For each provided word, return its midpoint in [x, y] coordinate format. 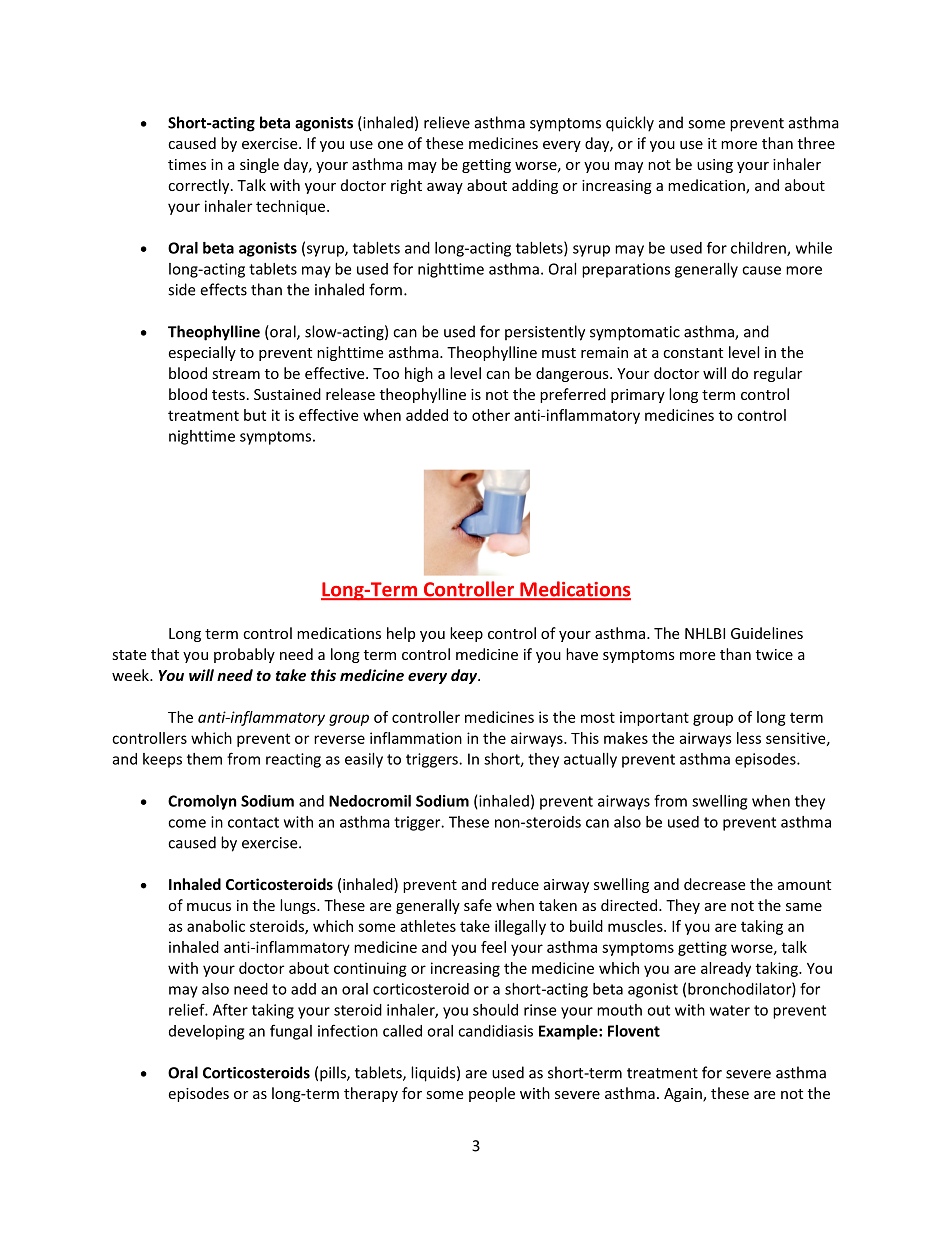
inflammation [416, 738]
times [187, 164]
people [492, 1094]
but [255, 415]
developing [206, 1032]
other [491, 415]
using [715, 166]
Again [684, 1095]
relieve [447, 122]
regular [778, 374]
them [204, 759]
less [749, 738]
